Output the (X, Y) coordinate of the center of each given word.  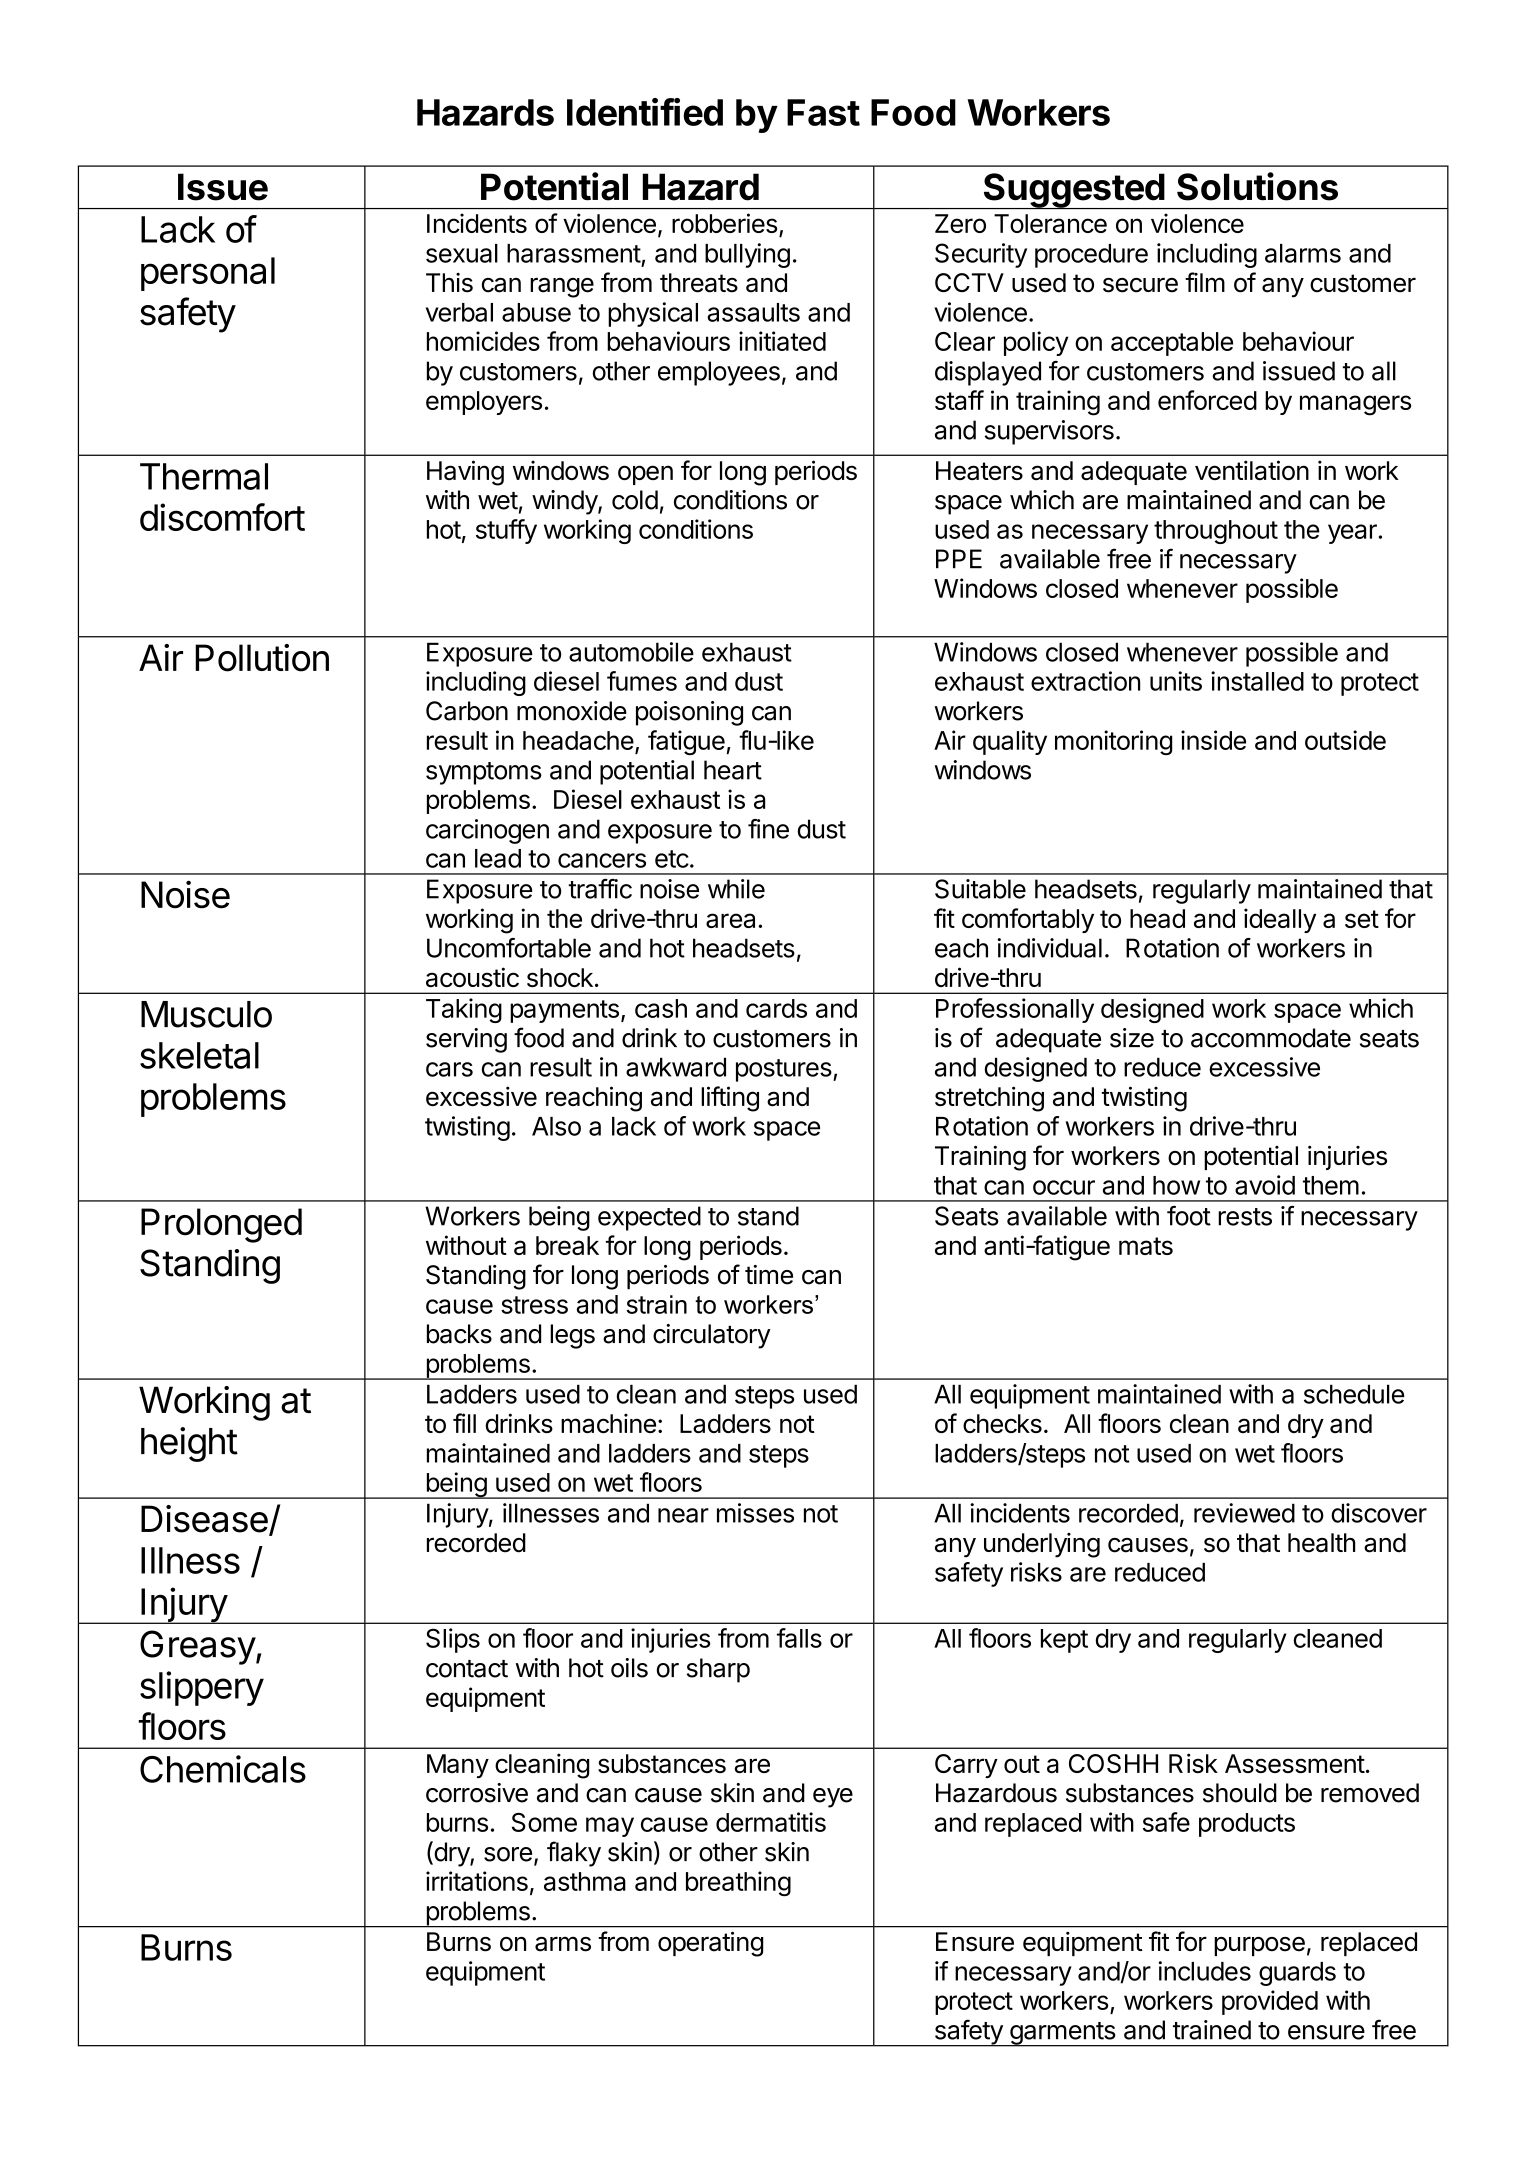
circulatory (712, 1336)
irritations (477, 1881)
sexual (462, 253)
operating (710, 1944)
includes (1204, 1971)
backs (459, 1334)
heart (733, 770)
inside (1213, 740)
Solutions (1257, 186)
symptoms (484, 773)
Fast (823, 112)
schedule (1354, 1394)
